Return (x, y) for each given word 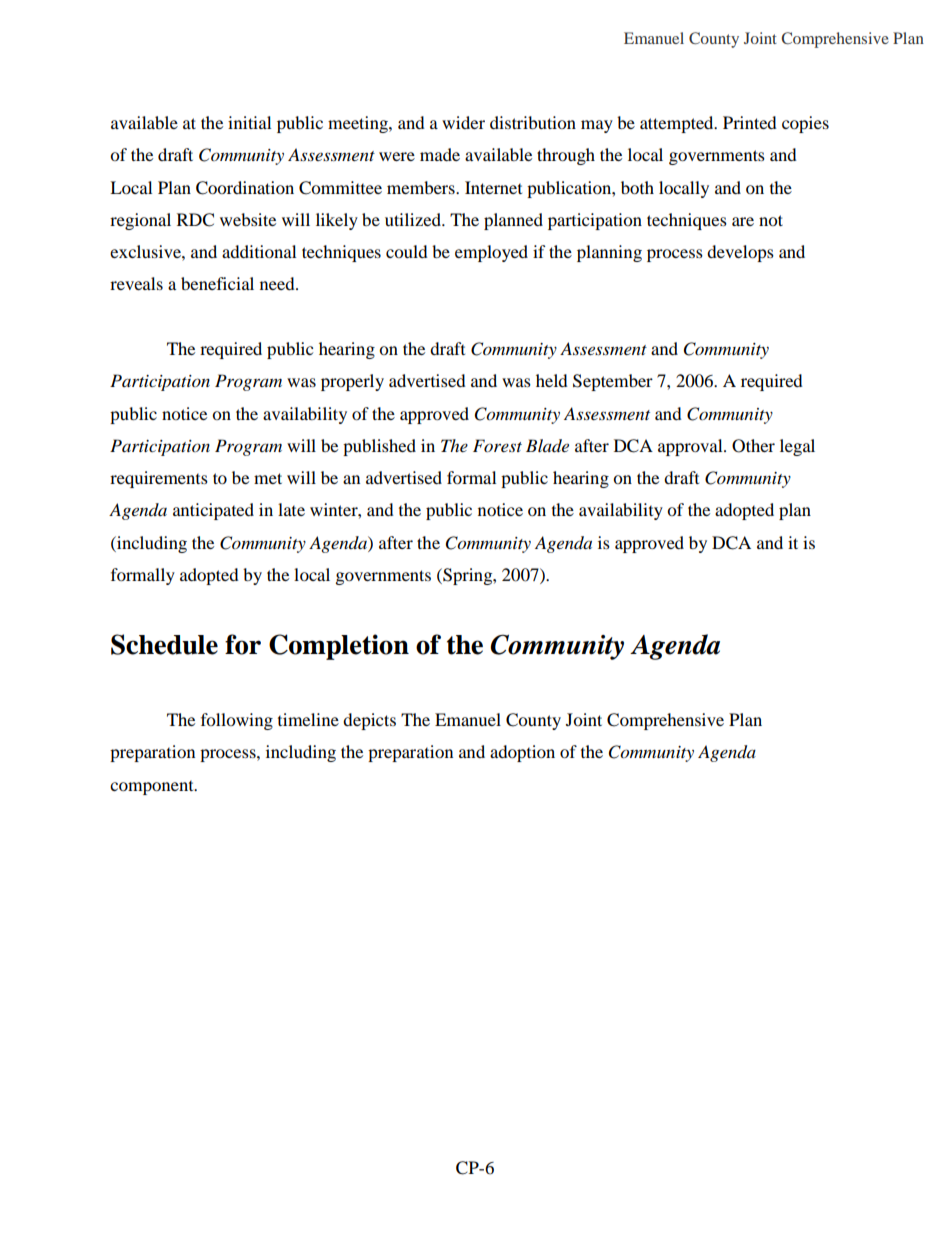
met (268, 478)
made (440, 154)
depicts (369, 721)
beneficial (217, 283)
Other (753, 446)
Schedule (164, 644)
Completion (339, 647)
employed (491, 253)
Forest (497, 445)
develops (740, 253)
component (153, 788)
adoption (522, 753)
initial (249, 122)
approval (691, 447)
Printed (750, 122)
